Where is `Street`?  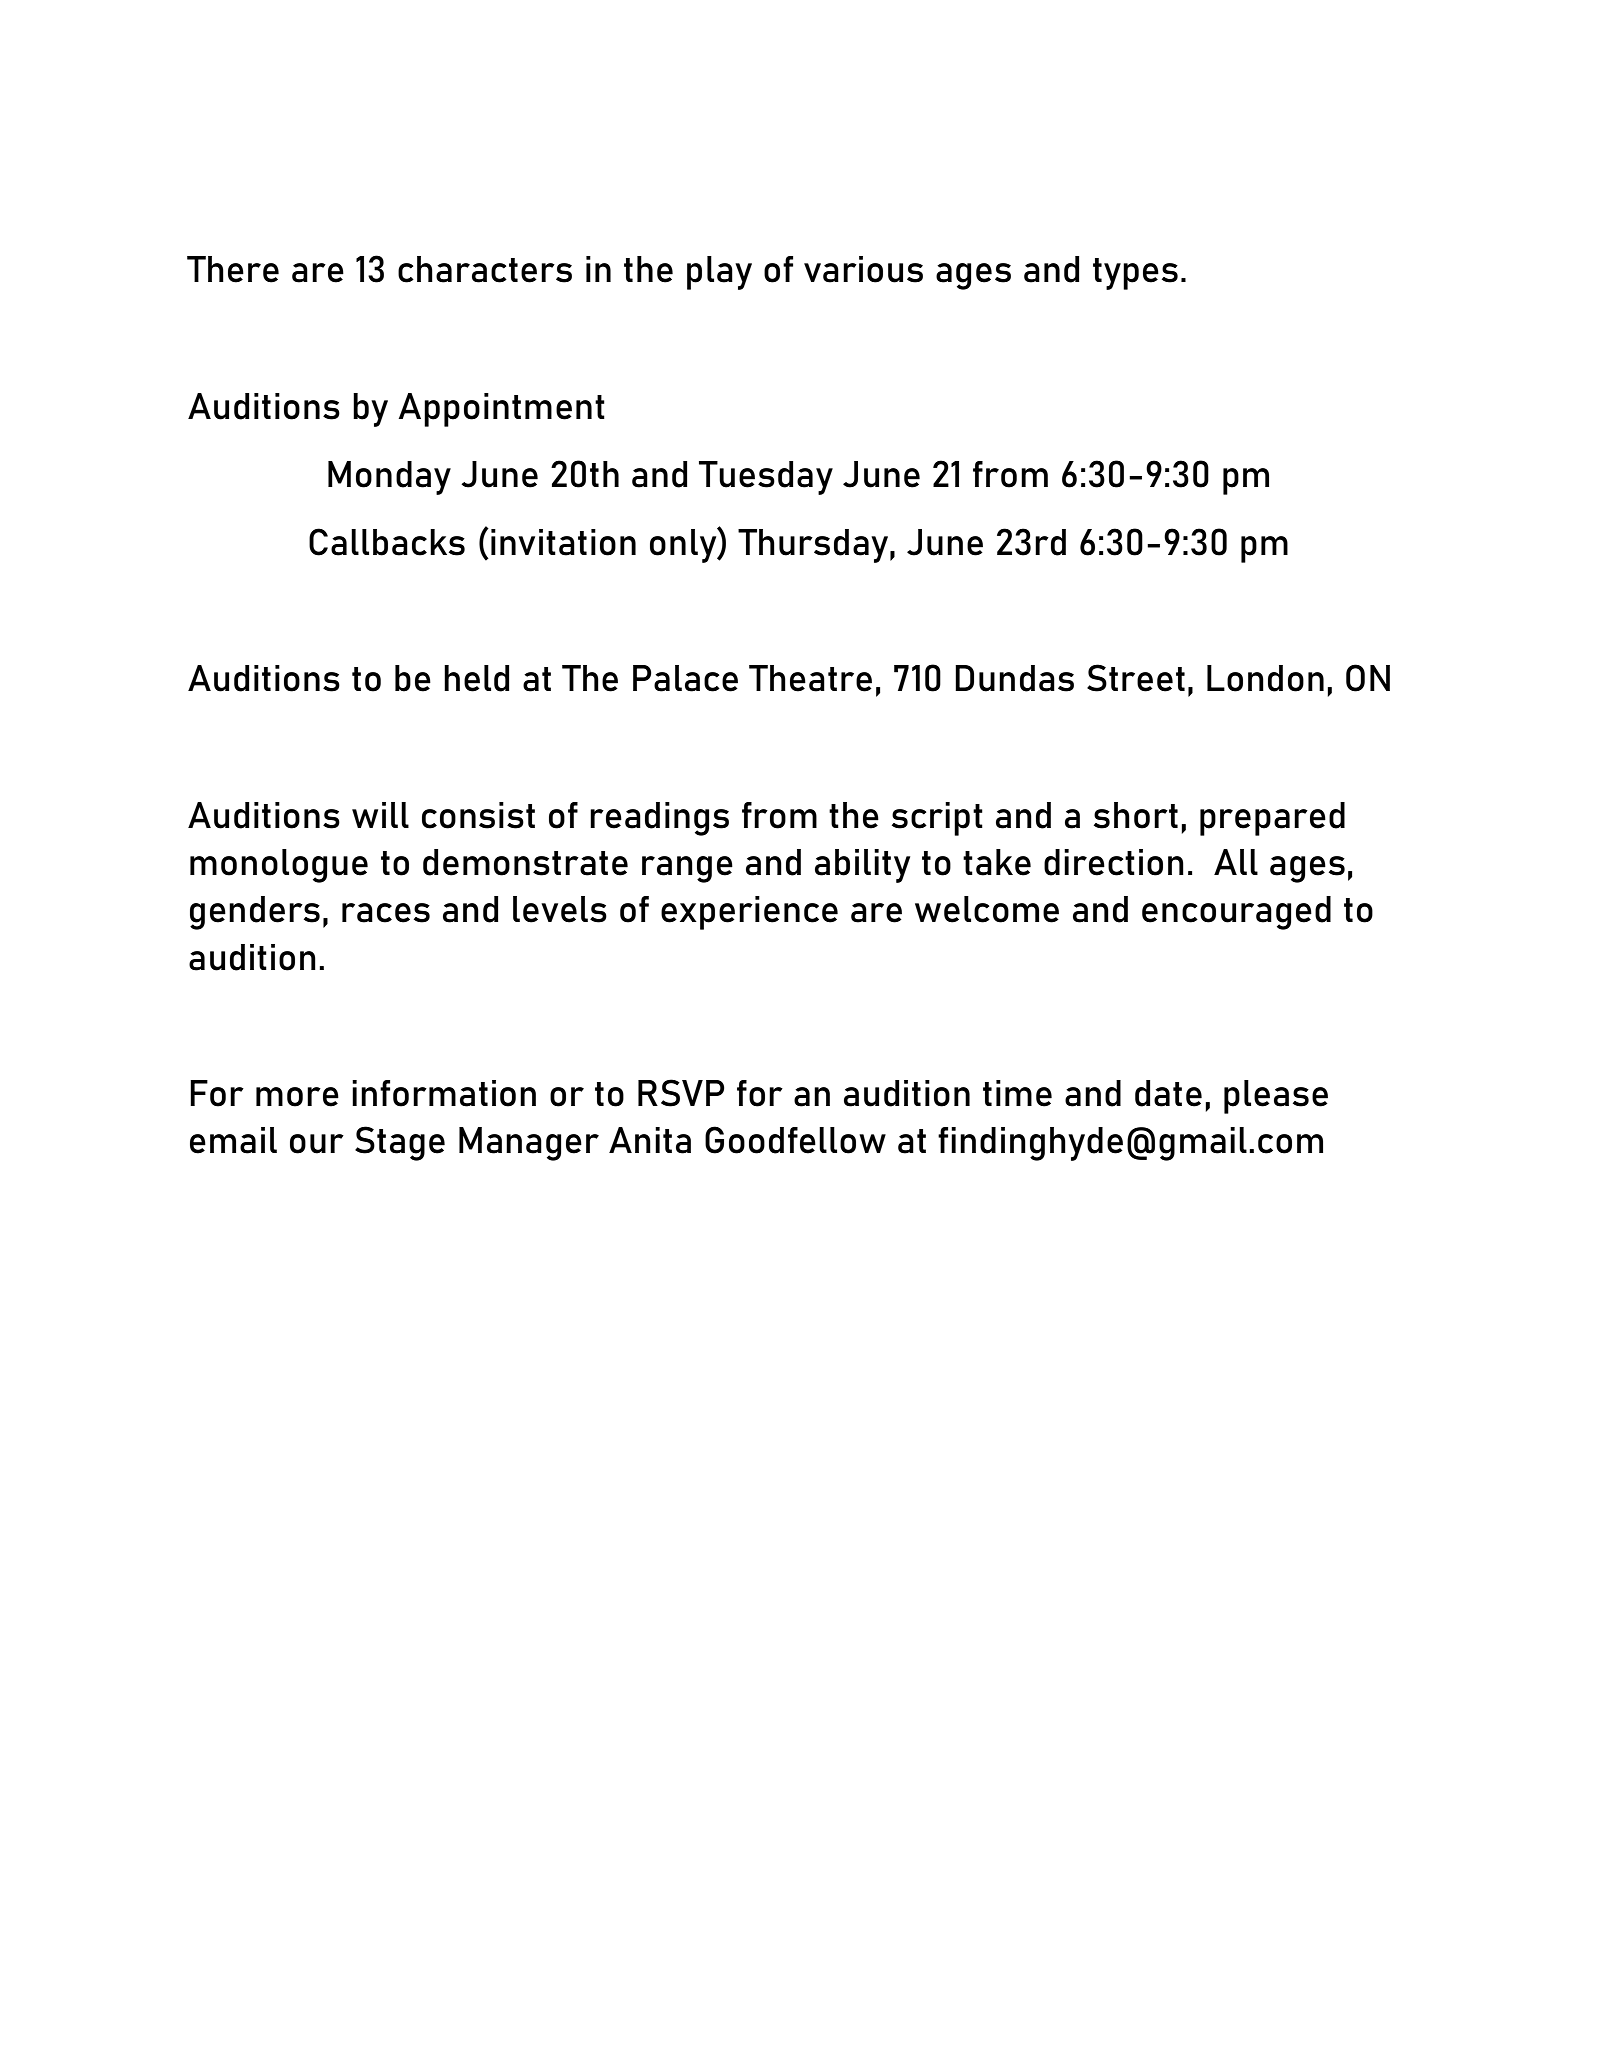
Street is located at coordinates (1136, 678).
